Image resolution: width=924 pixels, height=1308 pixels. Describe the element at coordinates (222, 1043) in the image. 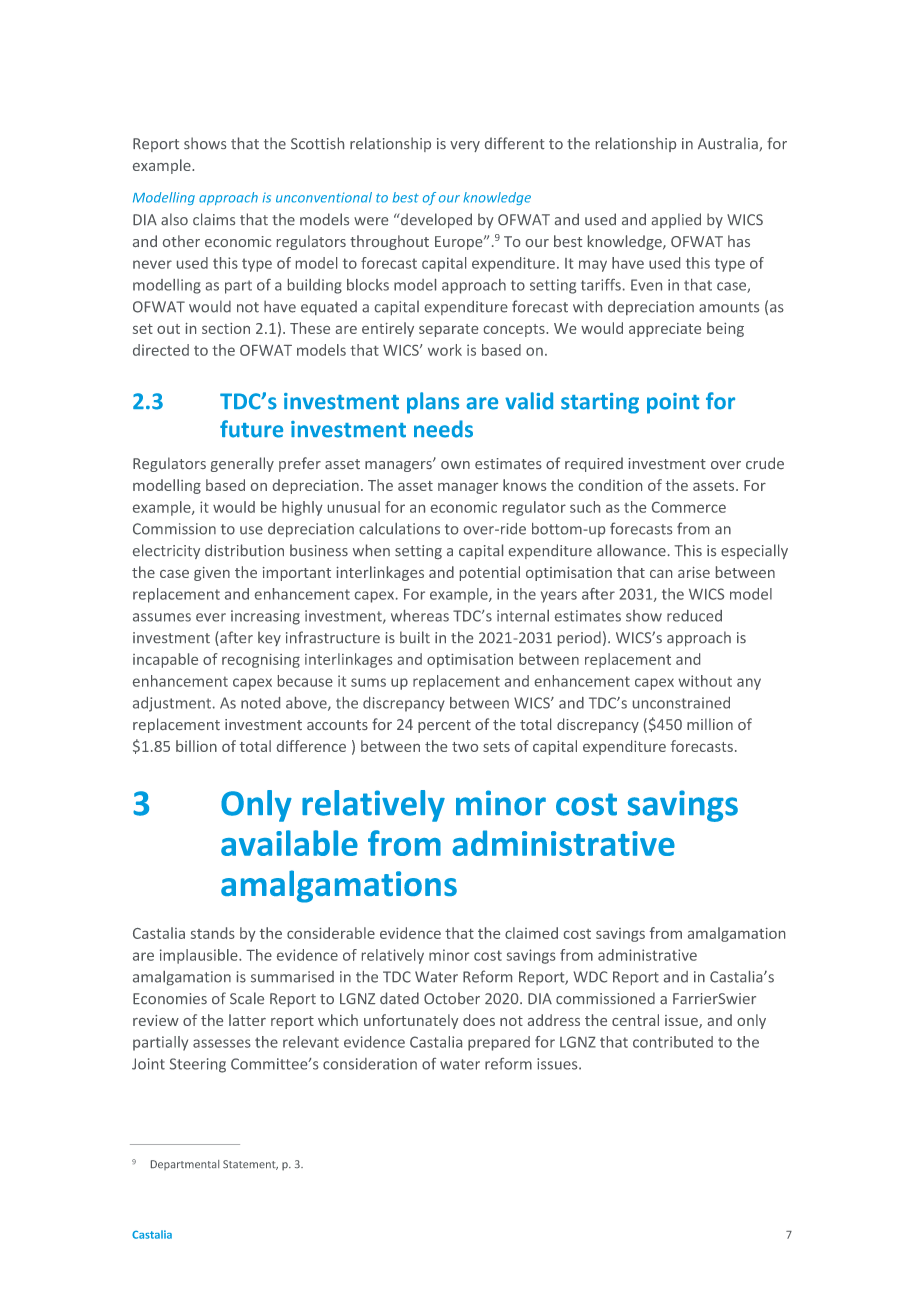

I see `assesses` at that location.
